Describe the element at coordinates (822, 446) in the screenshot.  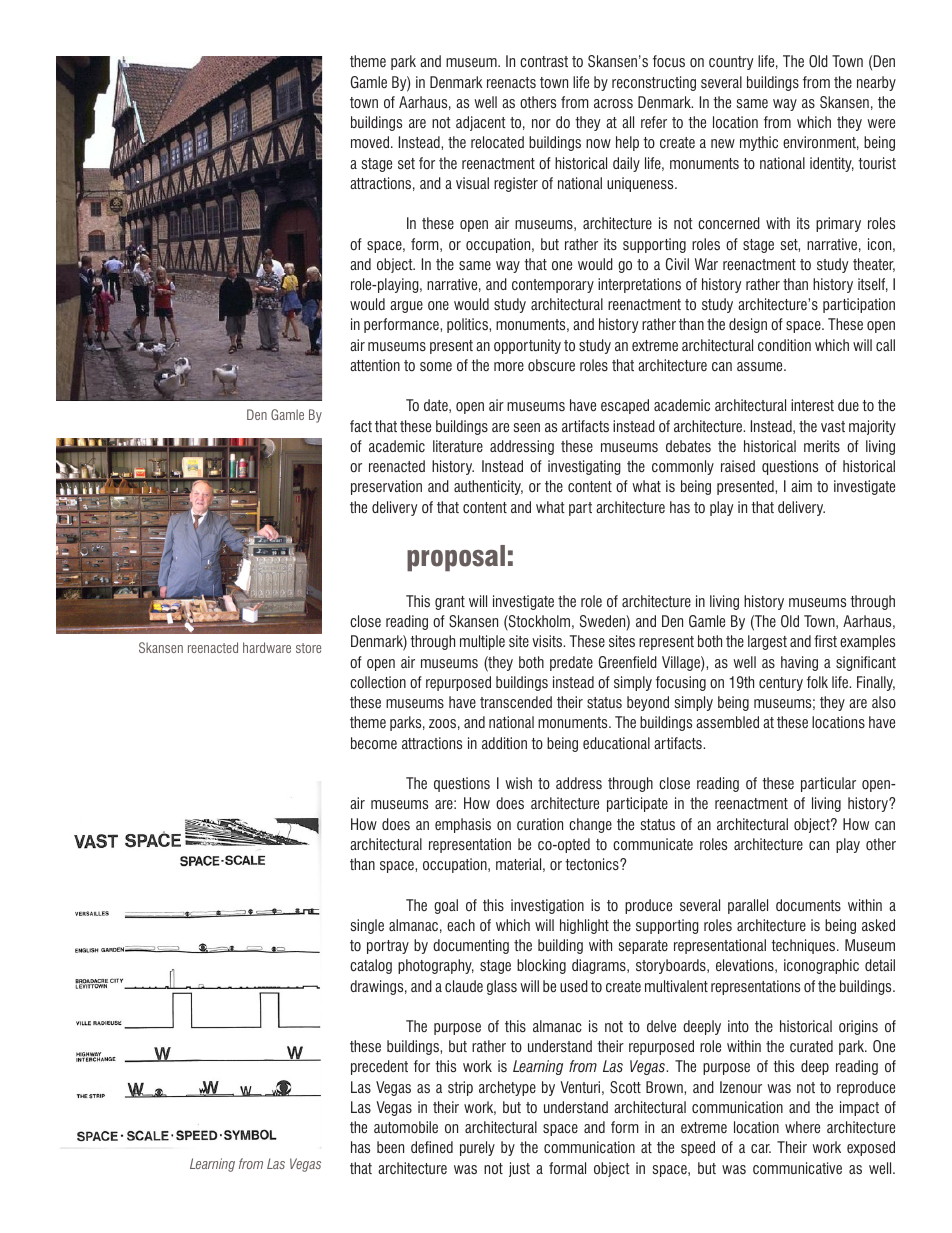
I see `merits` at that location.
